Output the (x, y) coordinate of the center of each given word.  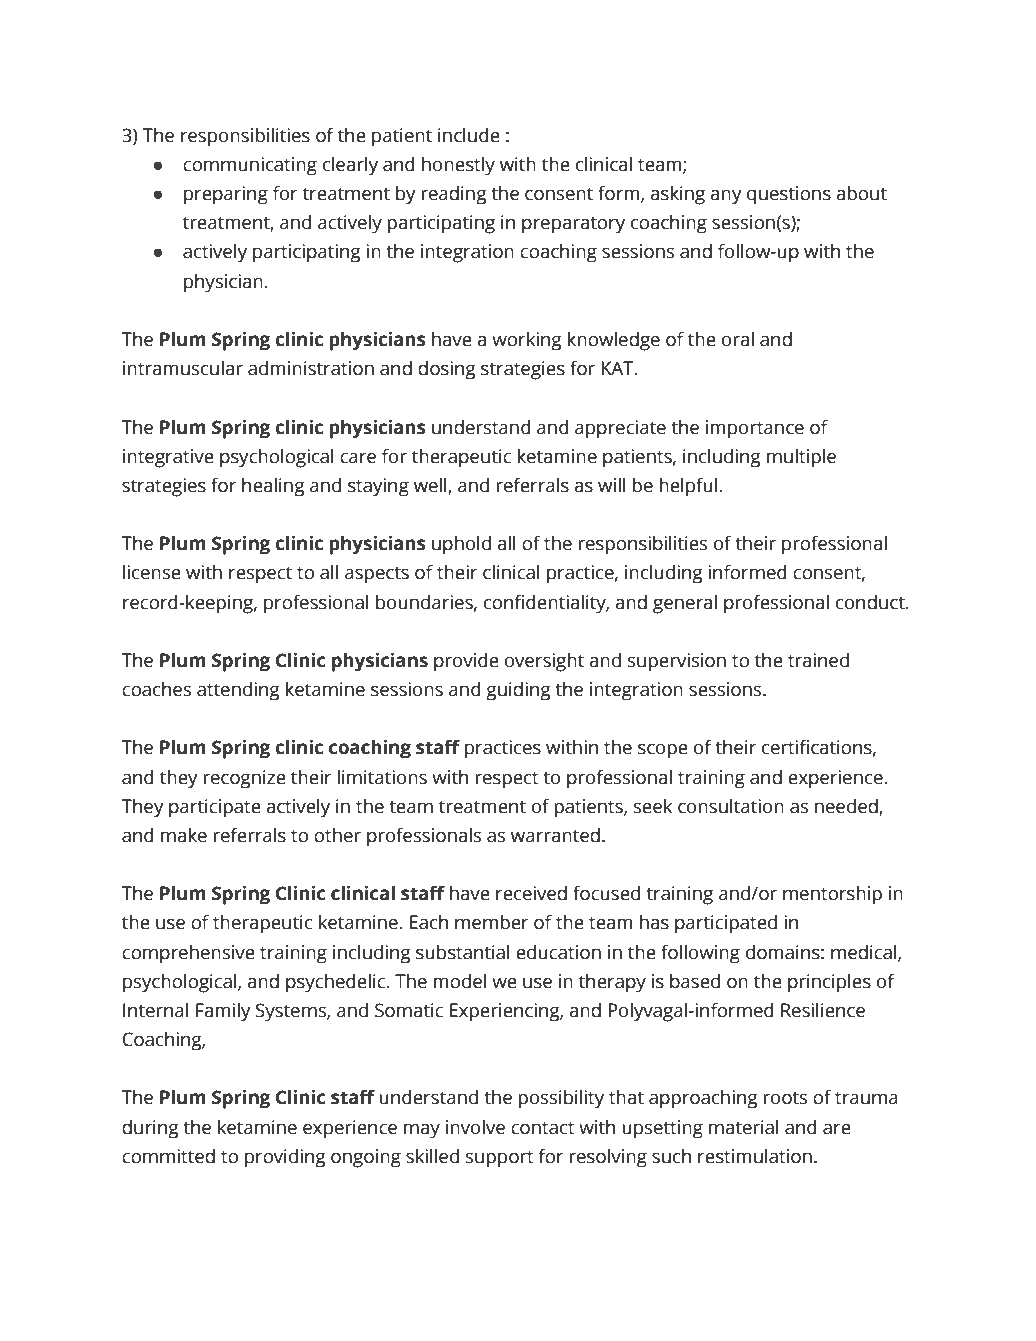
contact (543, 1128)
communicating (250, 166)
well (431, 485)
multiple (801, 458)
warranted (555, 835)
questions (789, 195)
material (744, 1127)
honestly (458, 166)
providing (285, 1158)
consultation (731, 806)
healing (273, 487)
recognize (244, 779)
